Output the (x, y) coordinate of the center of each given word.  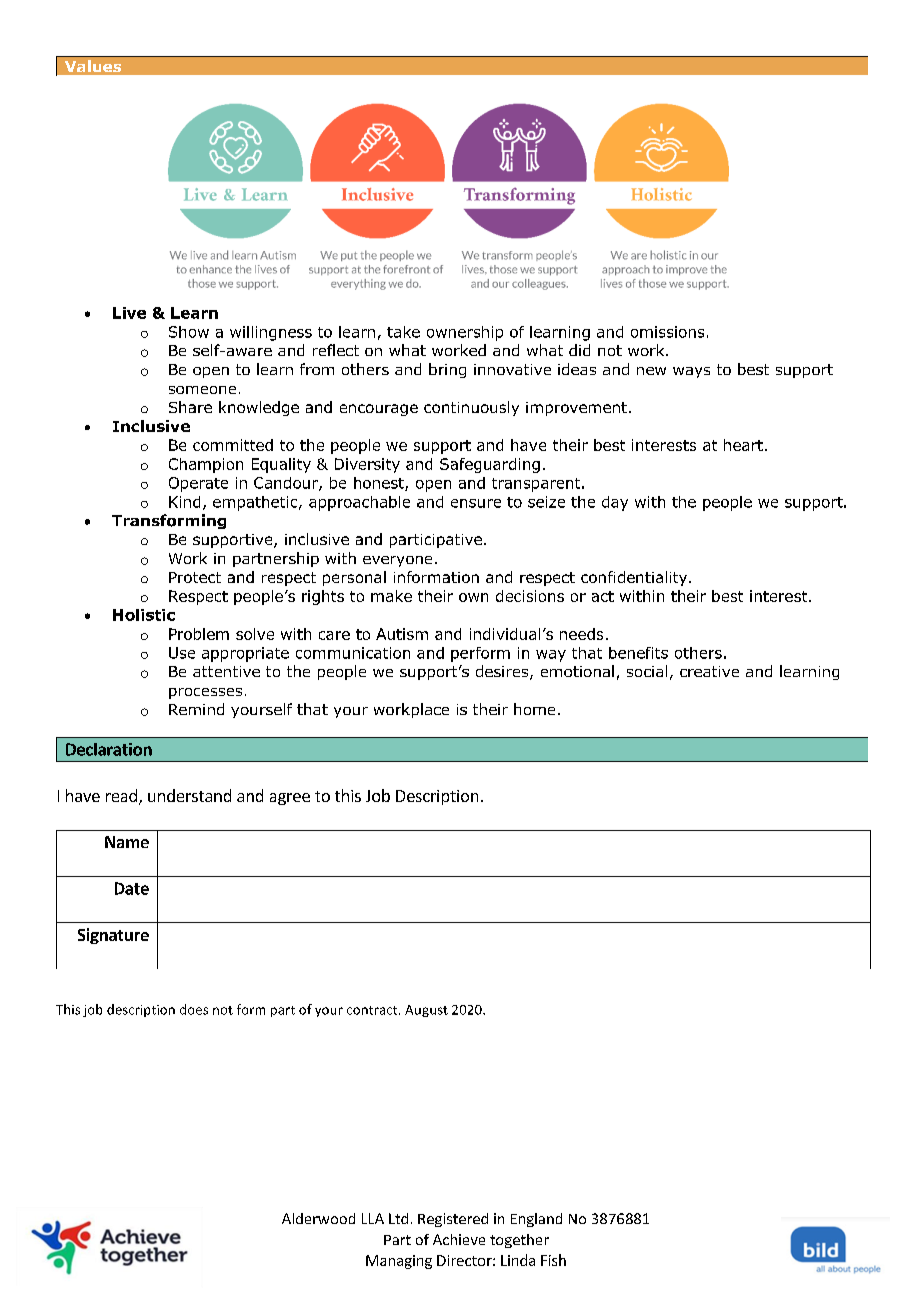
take (403, 332)
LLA (373, 1218)
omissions (667, 332)
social (647, 671)
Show (189, 332)
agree (290, 799)
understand (189, 795)
